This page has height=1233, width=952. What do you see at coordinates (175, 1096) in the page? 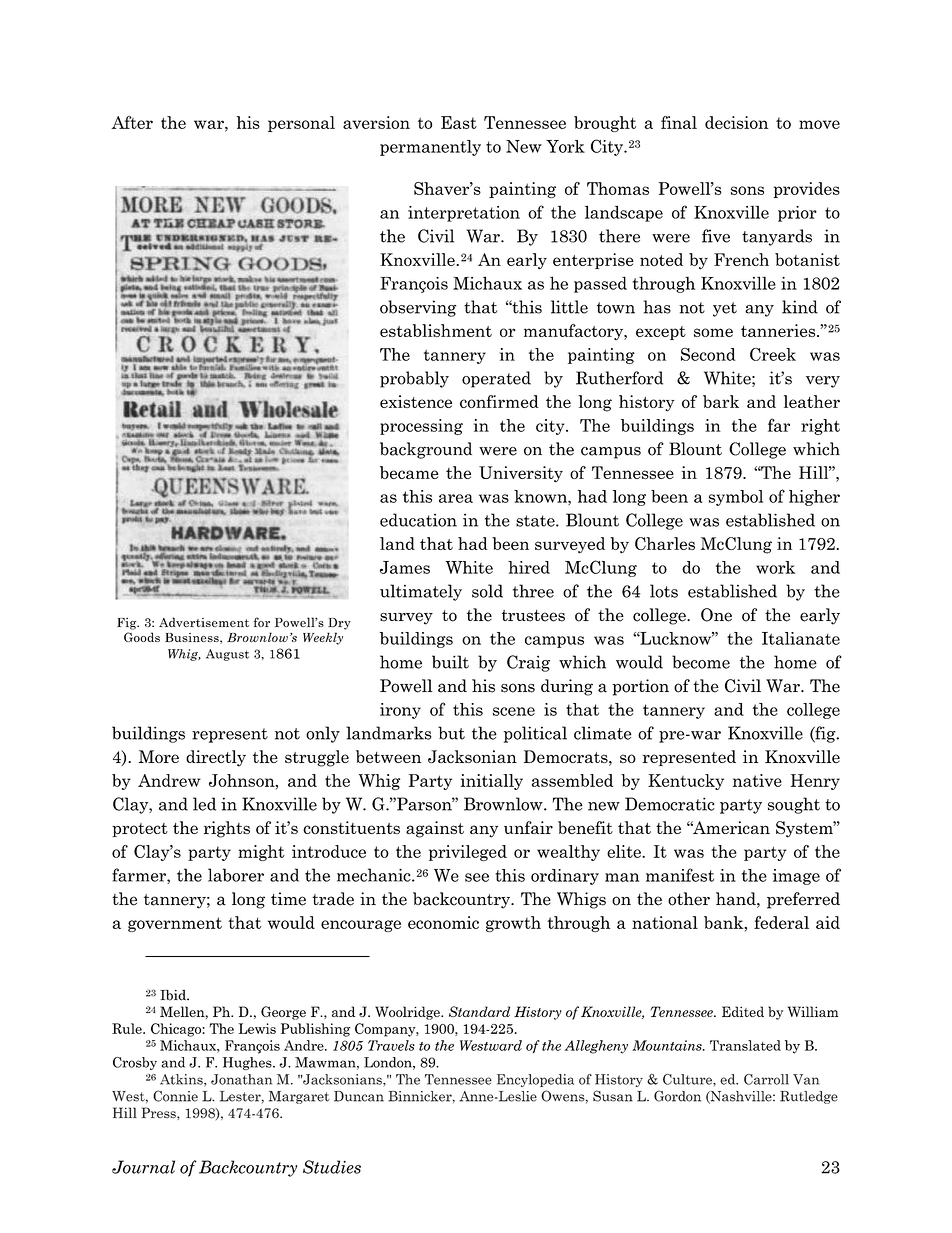
I see `Connie` at bounding box center [175, 1096].
